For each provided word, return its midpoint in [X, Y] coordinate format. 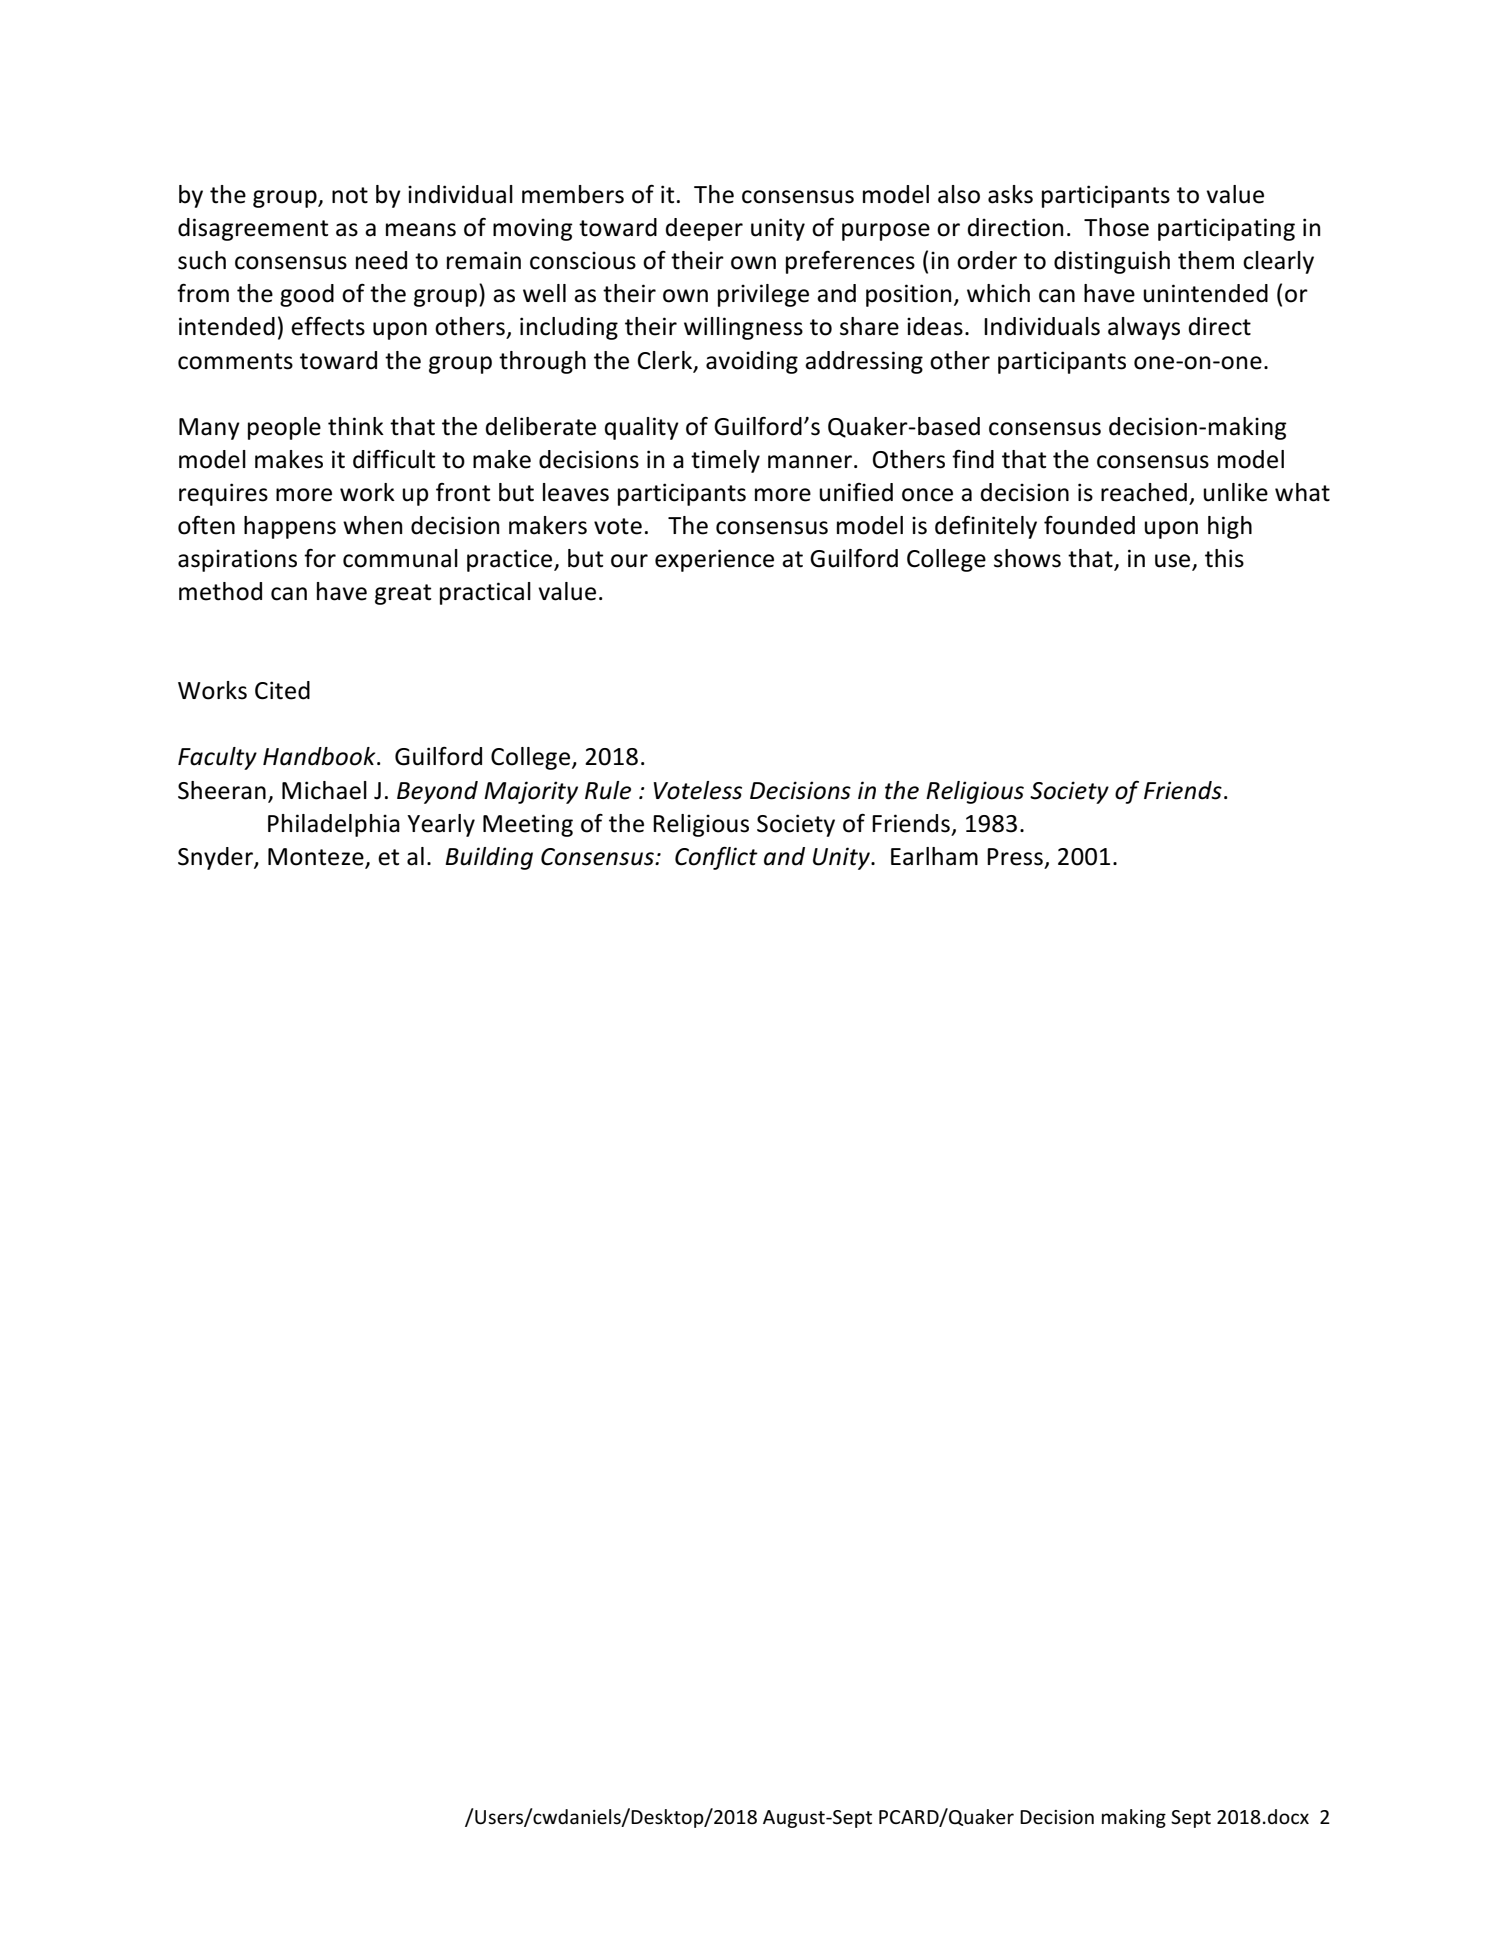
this [1224, 558]
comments [235, 361]
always [1144, 328]
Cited [282, 690]
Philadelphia [334, 825]
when [372, 525]
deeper [704, 229]
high [1230, 527]
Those [1116, 227]
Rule [608, 790]
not [350, 195]
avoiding [752, 362]
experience [714, 560]
